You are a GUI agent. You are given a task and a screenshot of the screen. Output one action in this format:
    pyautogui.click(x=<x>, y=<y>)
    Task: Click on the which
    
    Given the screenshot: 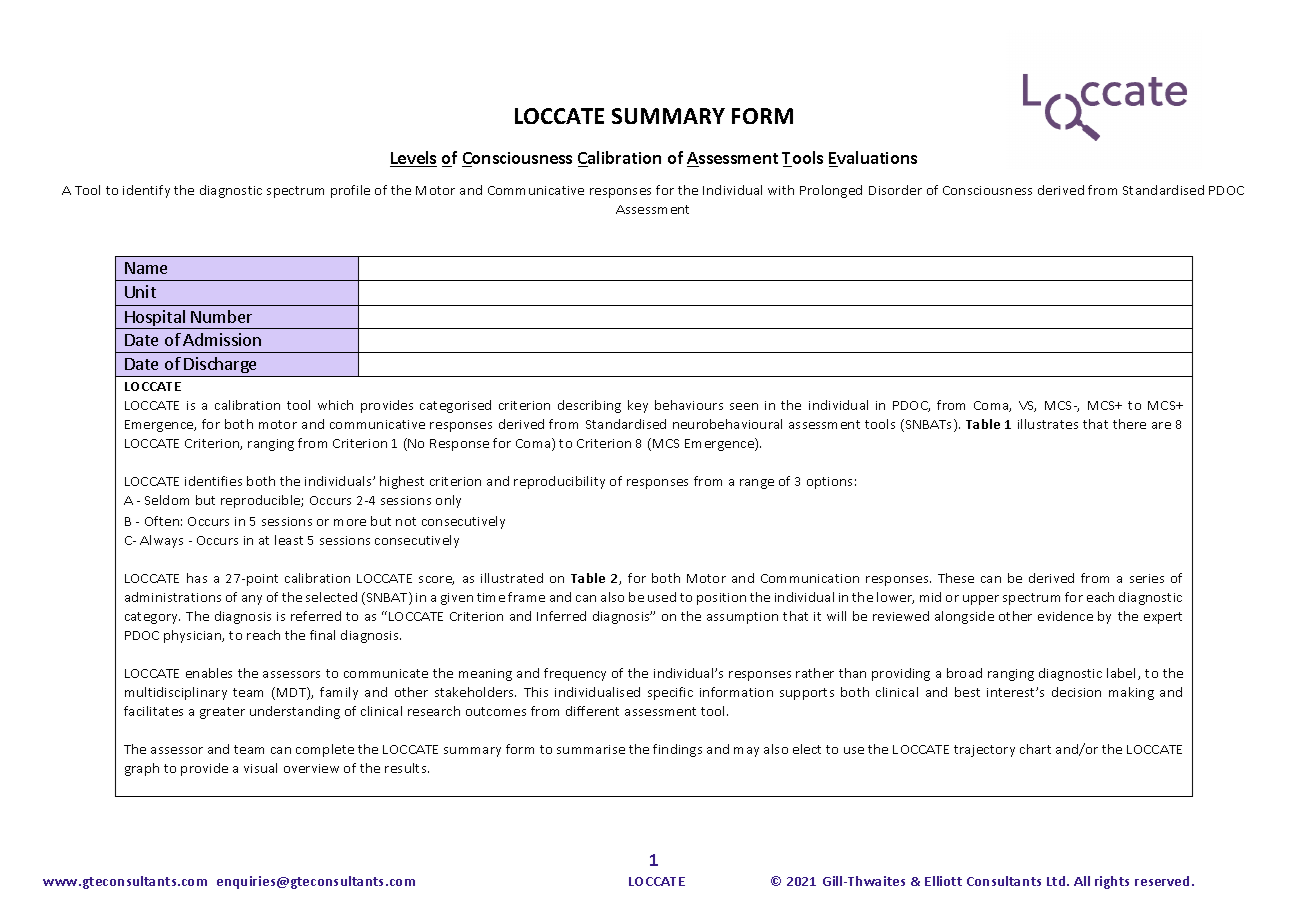 What is the action you would take?
    pyautogui.click(x=335, y=405)
